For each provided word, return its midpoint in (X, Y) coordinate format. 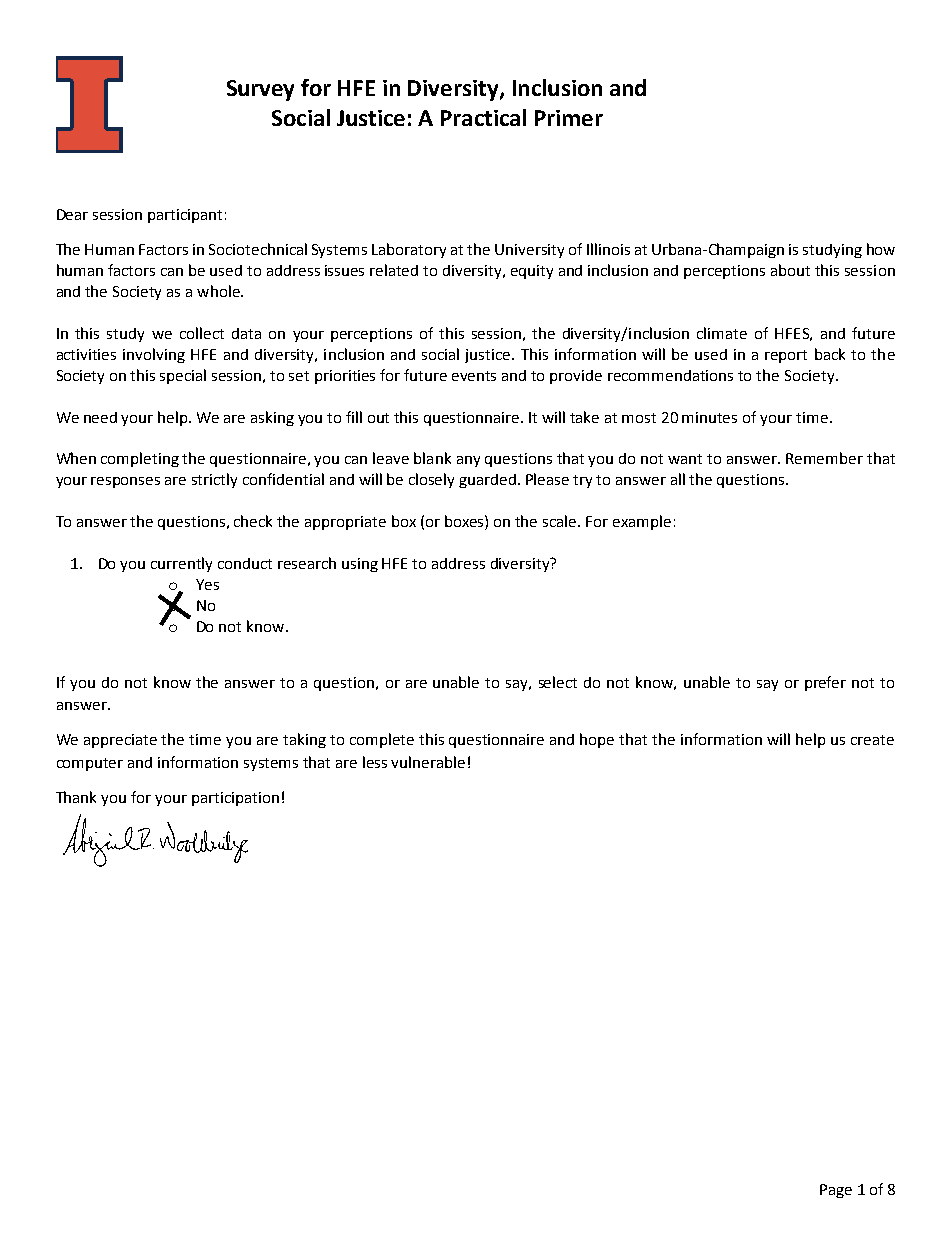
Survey (260, 90)
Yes (207, 584)
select (558, 682)
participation (235, 799)
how (881, 249)
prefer (825, 683)
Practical (483, 117)
